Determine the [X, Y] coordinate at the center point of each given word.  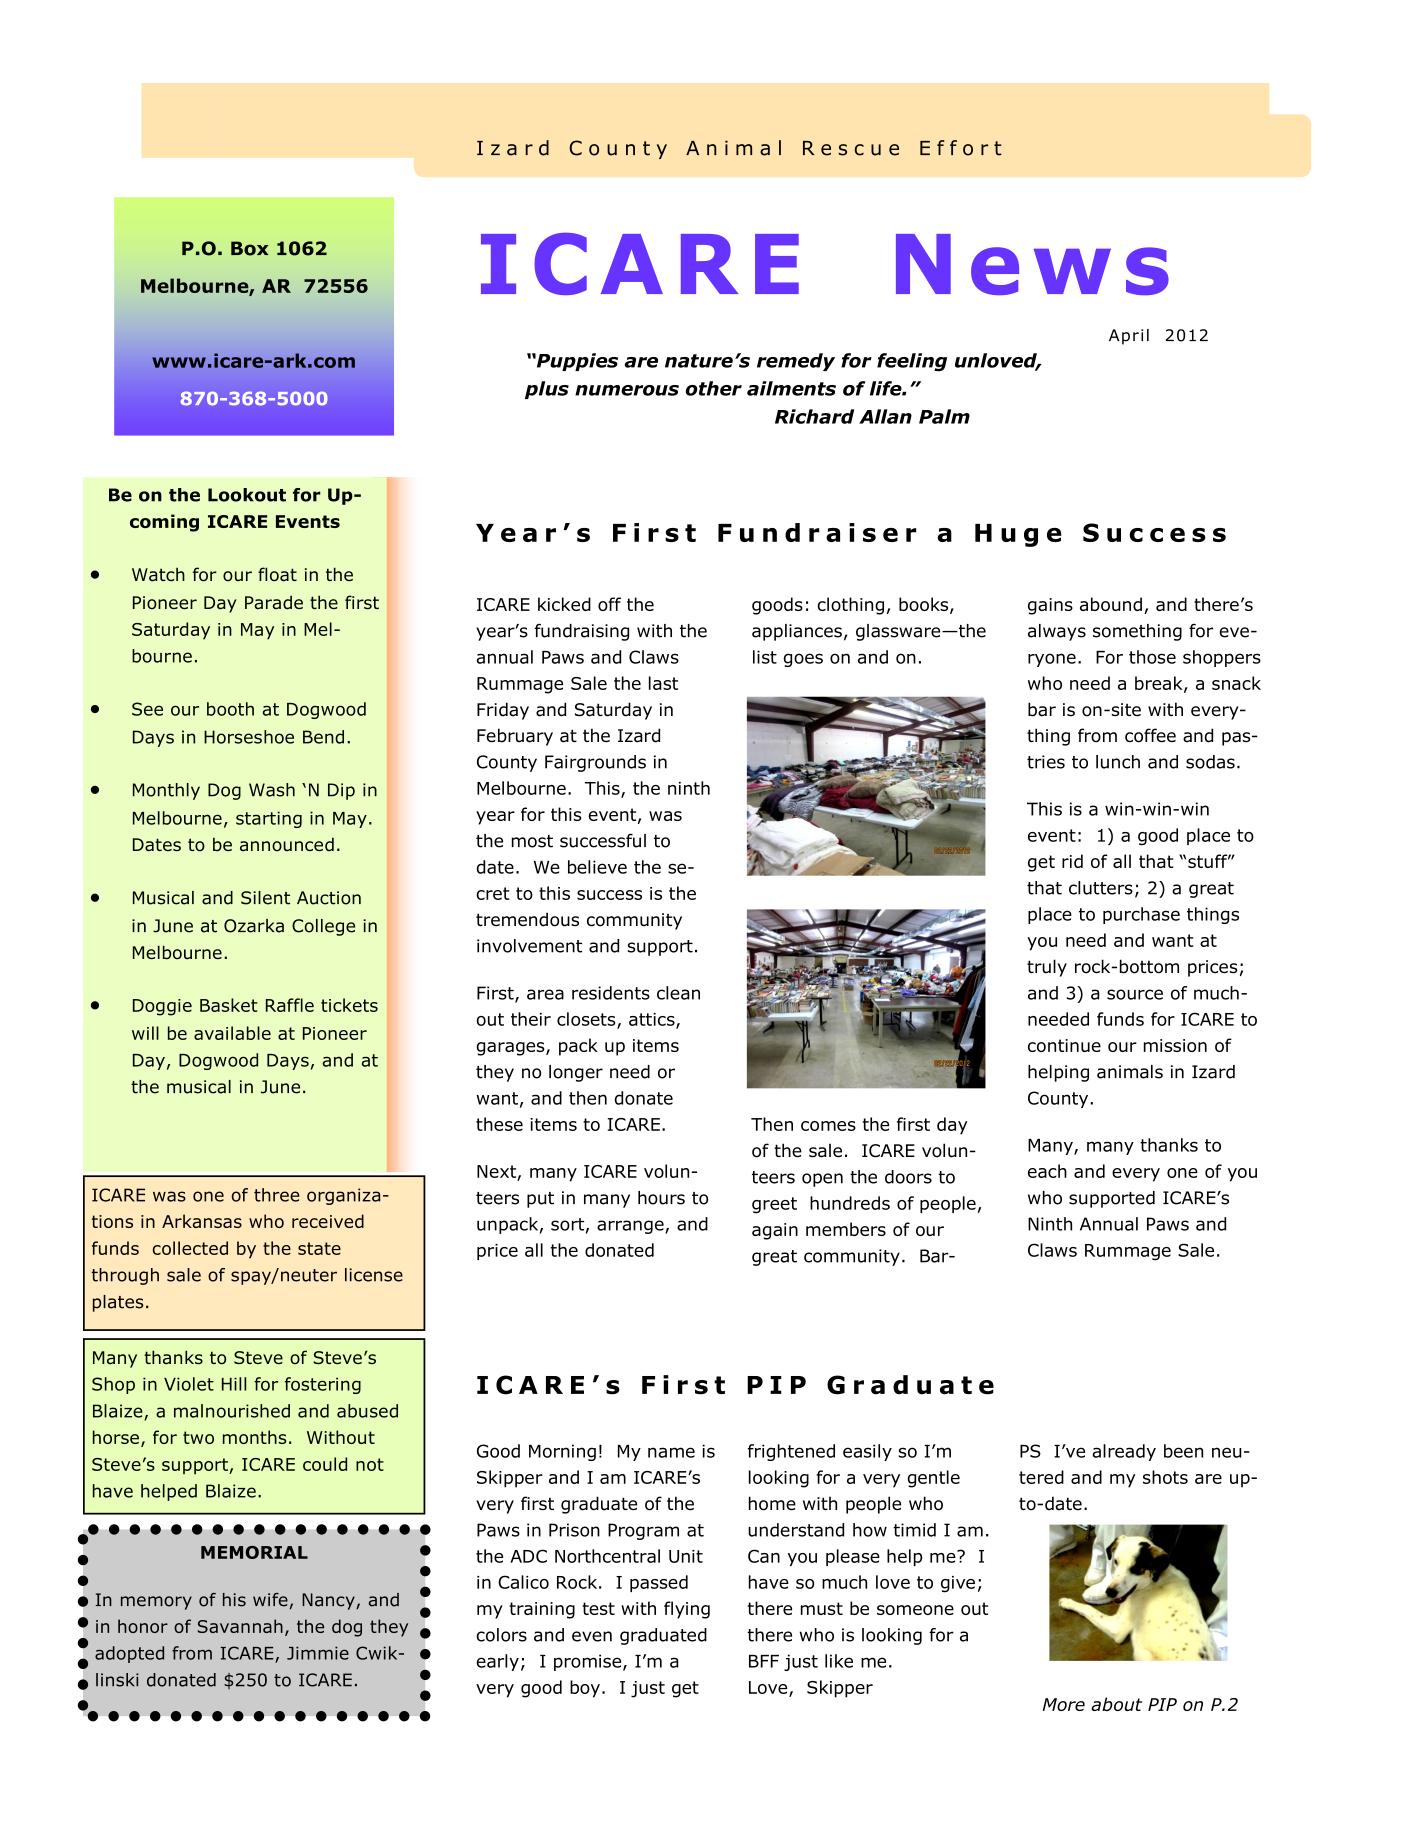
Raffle [290, 1005]
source [1135, 994]
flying [687, 1610]
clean [678, 993]
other [714, 388]
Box [249, 248]
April [1129, 337]
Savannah [240, 1626]
